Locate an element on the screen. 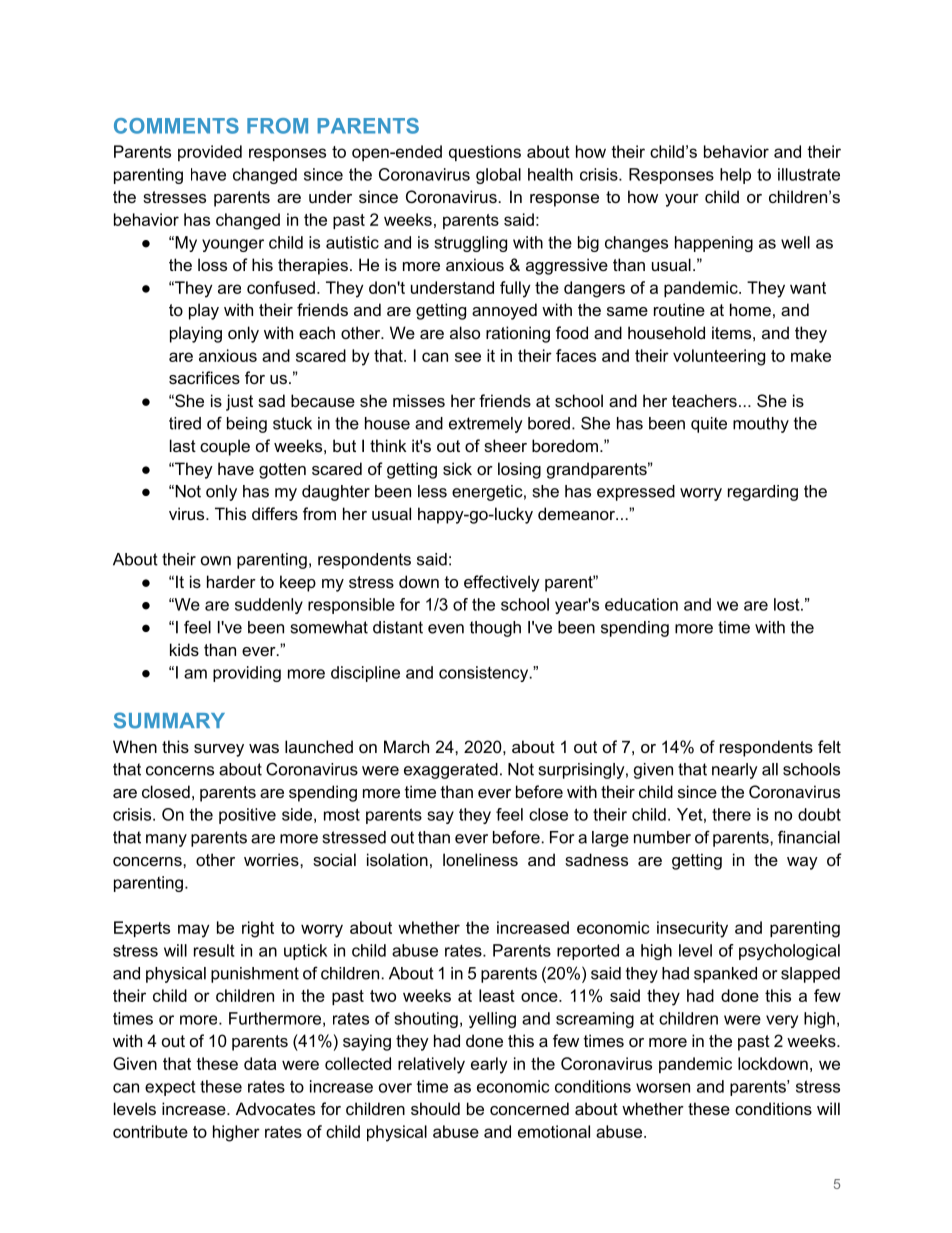 The image size is (952, 1233). questions is located at coordinates (485, 153).
